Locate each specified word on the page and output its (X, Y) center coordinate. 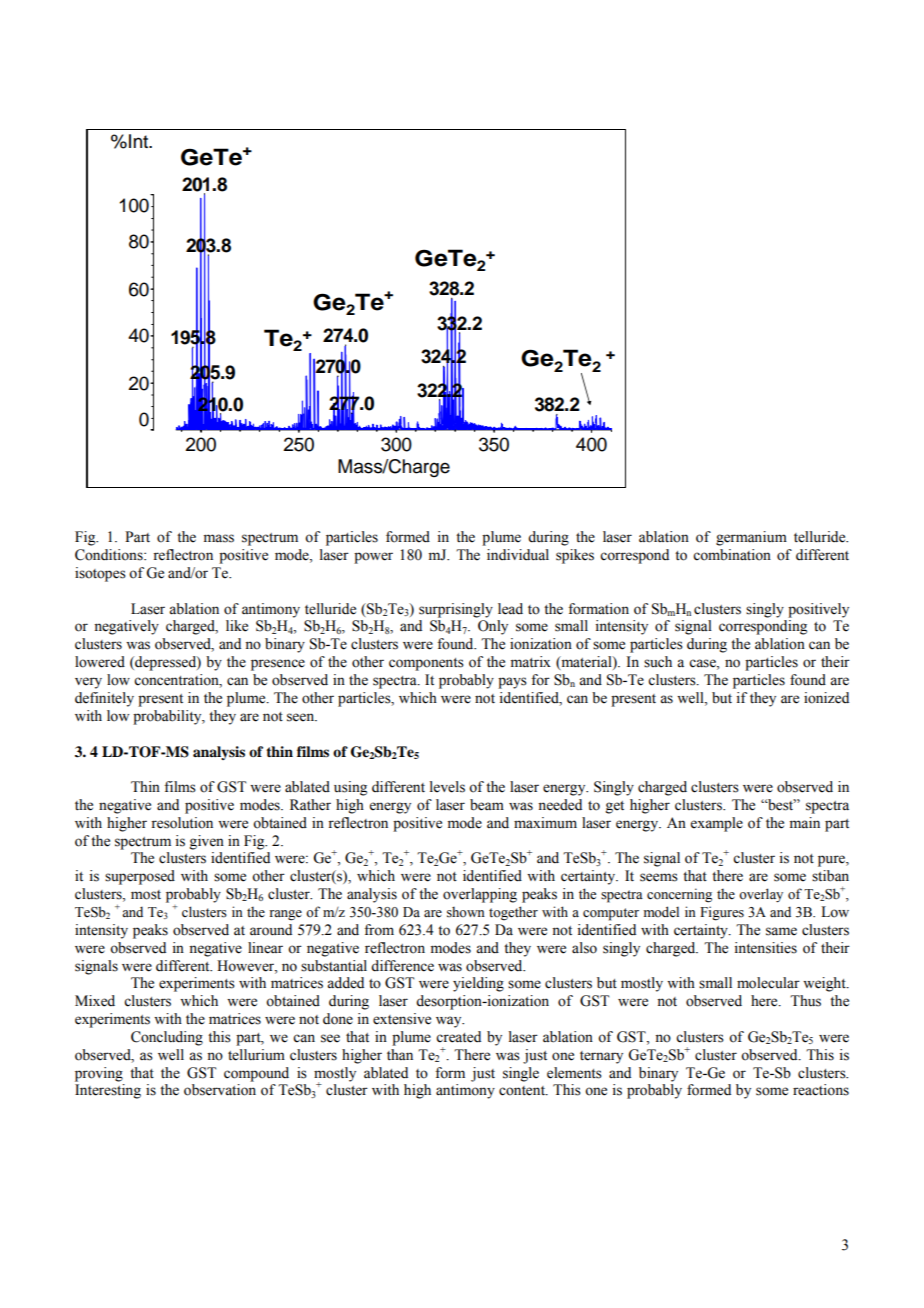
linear (265, 948)
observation (220, 1090)
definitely (104, 699)
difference (402, 966)
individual (518, 555)
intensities (766, 948)
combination (732, 555)
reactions (821, 1090)
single (521, 1074)
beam (487, 805)
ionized (826, 698)
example (717, 824)
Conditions (110, 555)
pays (512, 683)
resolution (182, 823)
